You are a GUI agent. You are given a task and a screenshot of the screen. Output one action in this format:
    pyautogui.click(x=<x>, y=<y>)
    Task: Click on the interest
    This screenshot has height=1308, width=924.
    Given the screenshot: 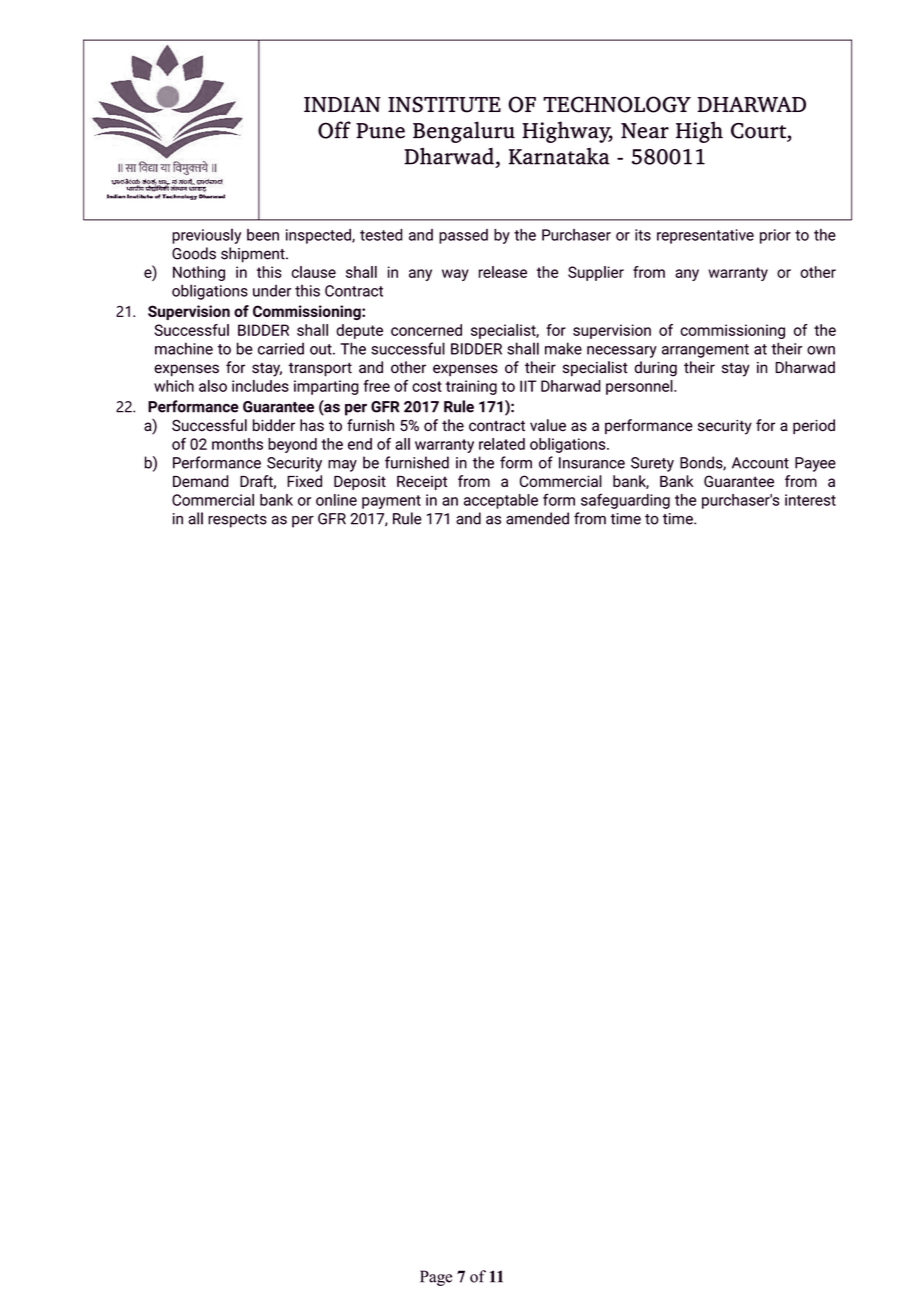 What is the action you would take?
    pyautogui.click(x=810, y=500)
